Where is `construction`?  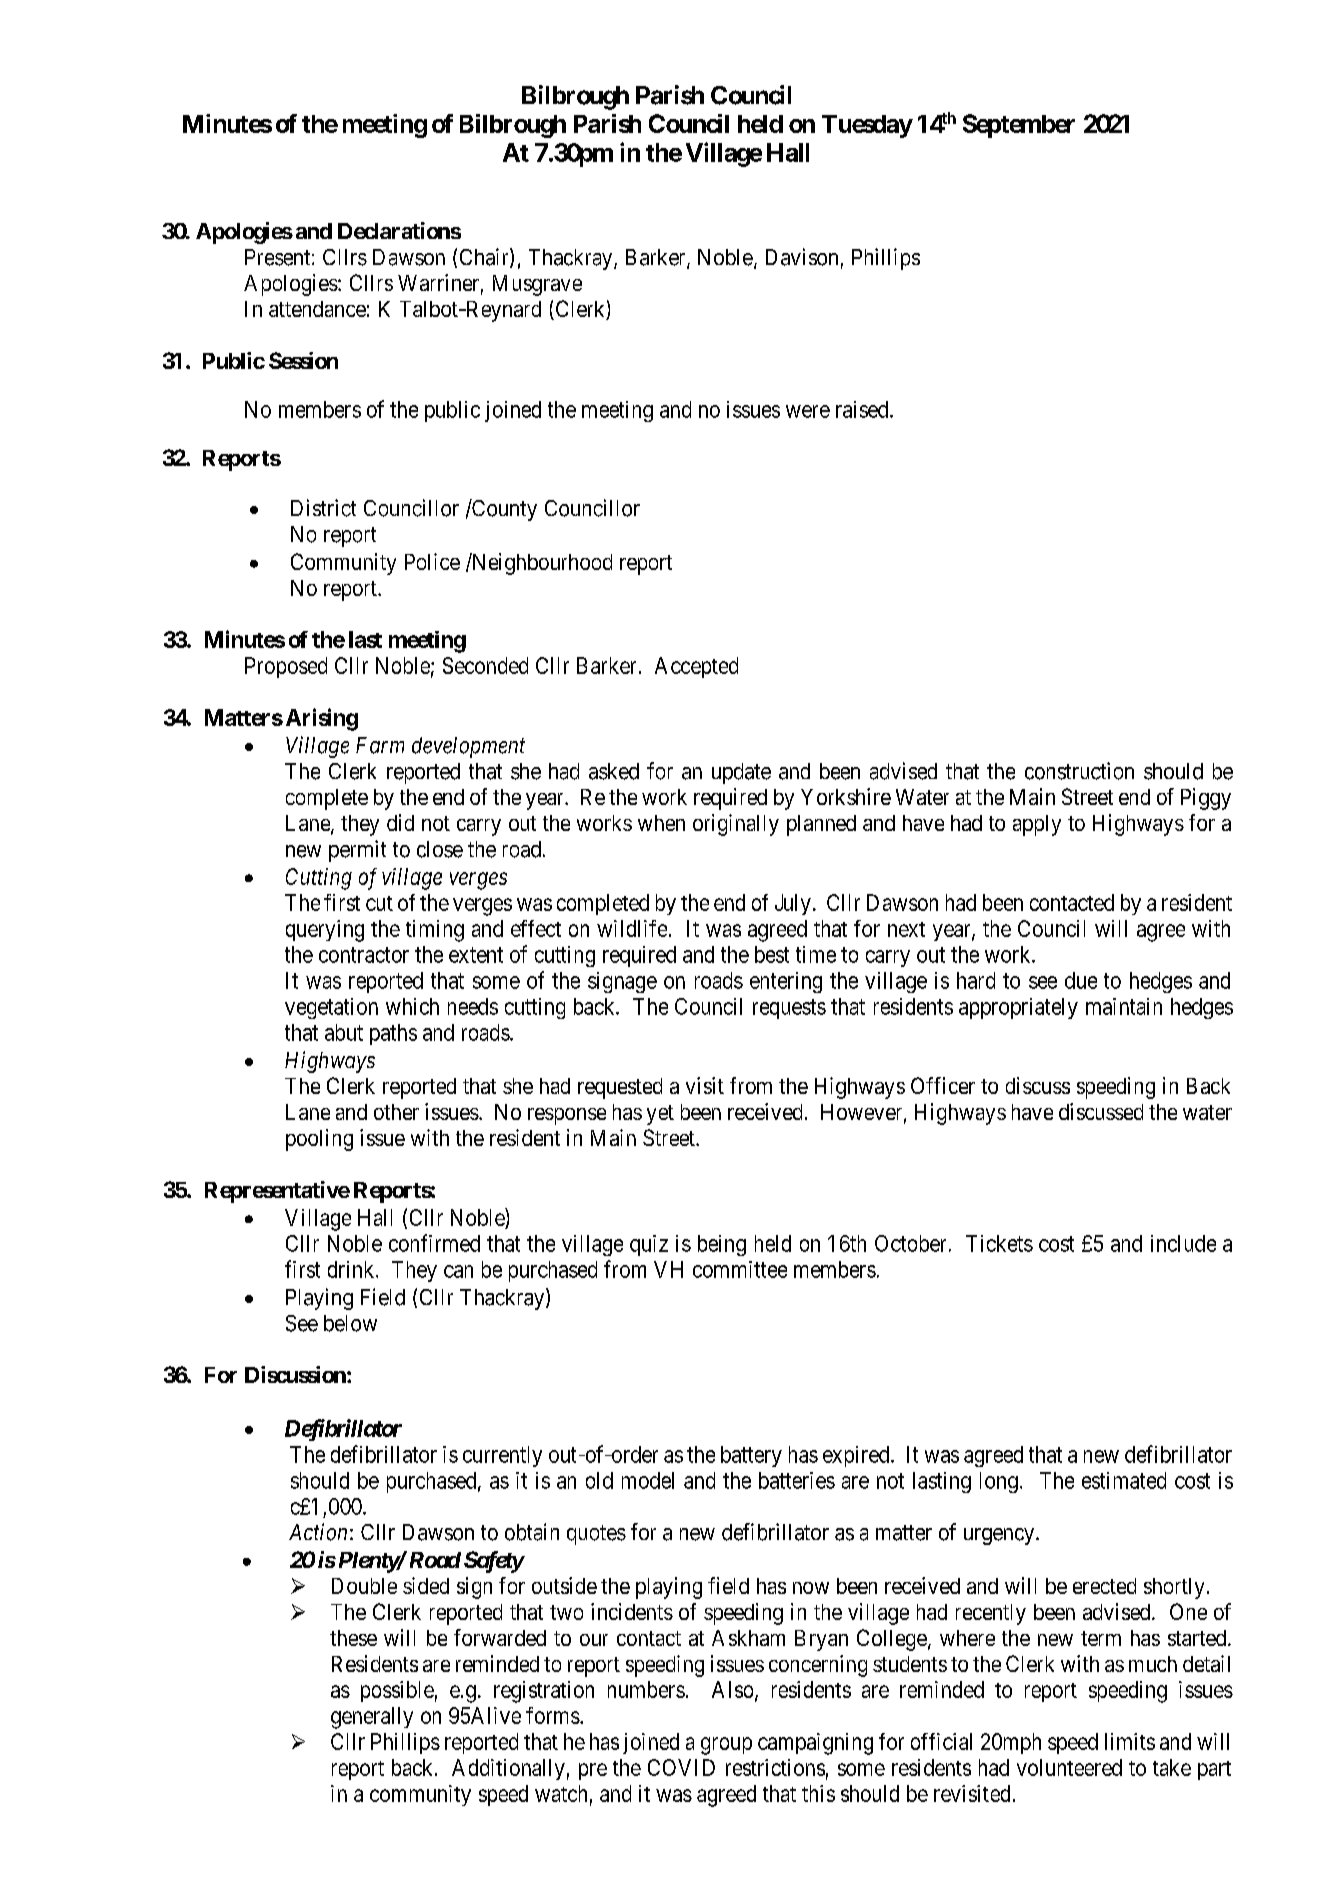
construction is located at coordinates (1079, 771).
